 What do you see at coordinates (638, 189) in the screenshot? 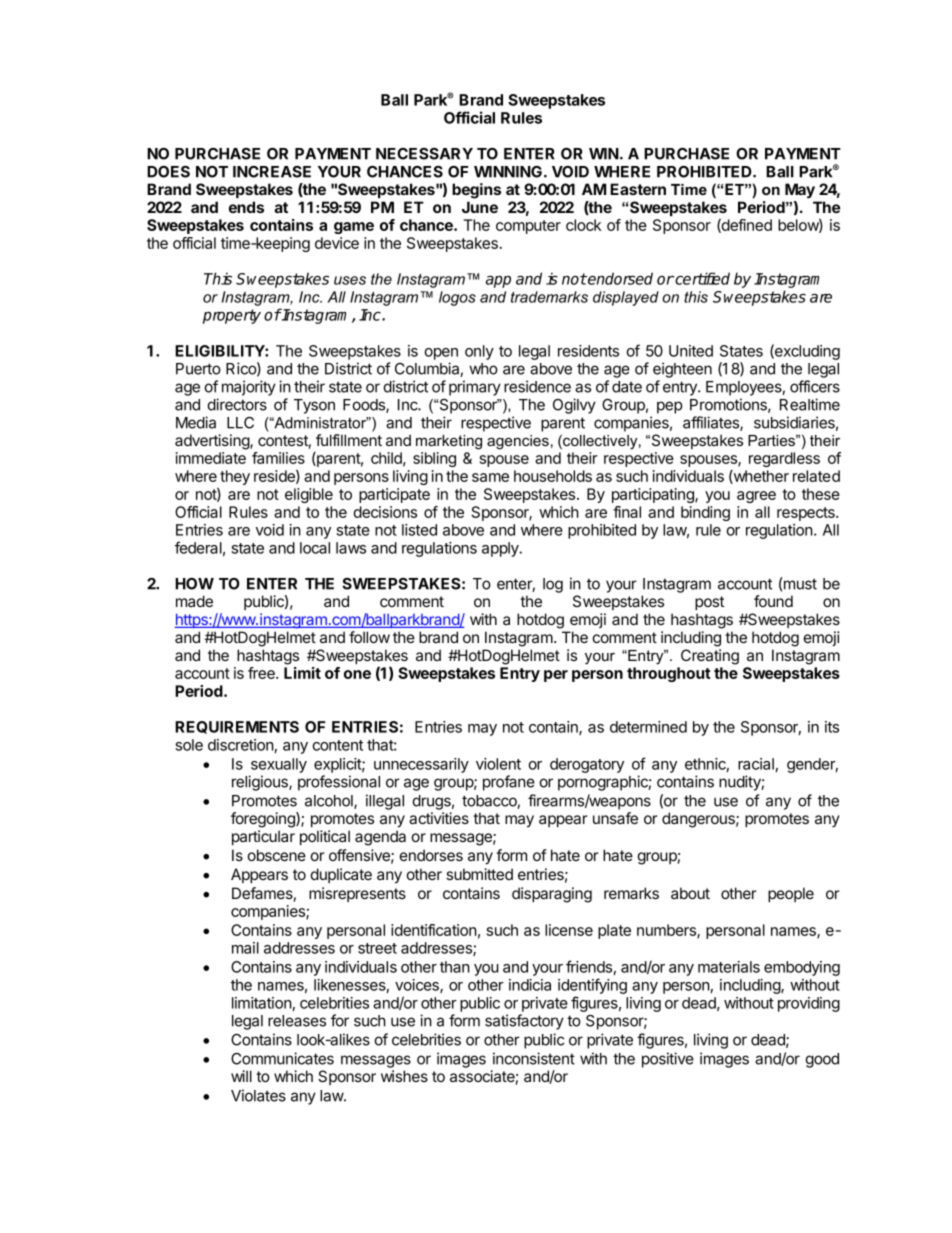
I see `Eastern` at bounding box center [638, 189].
